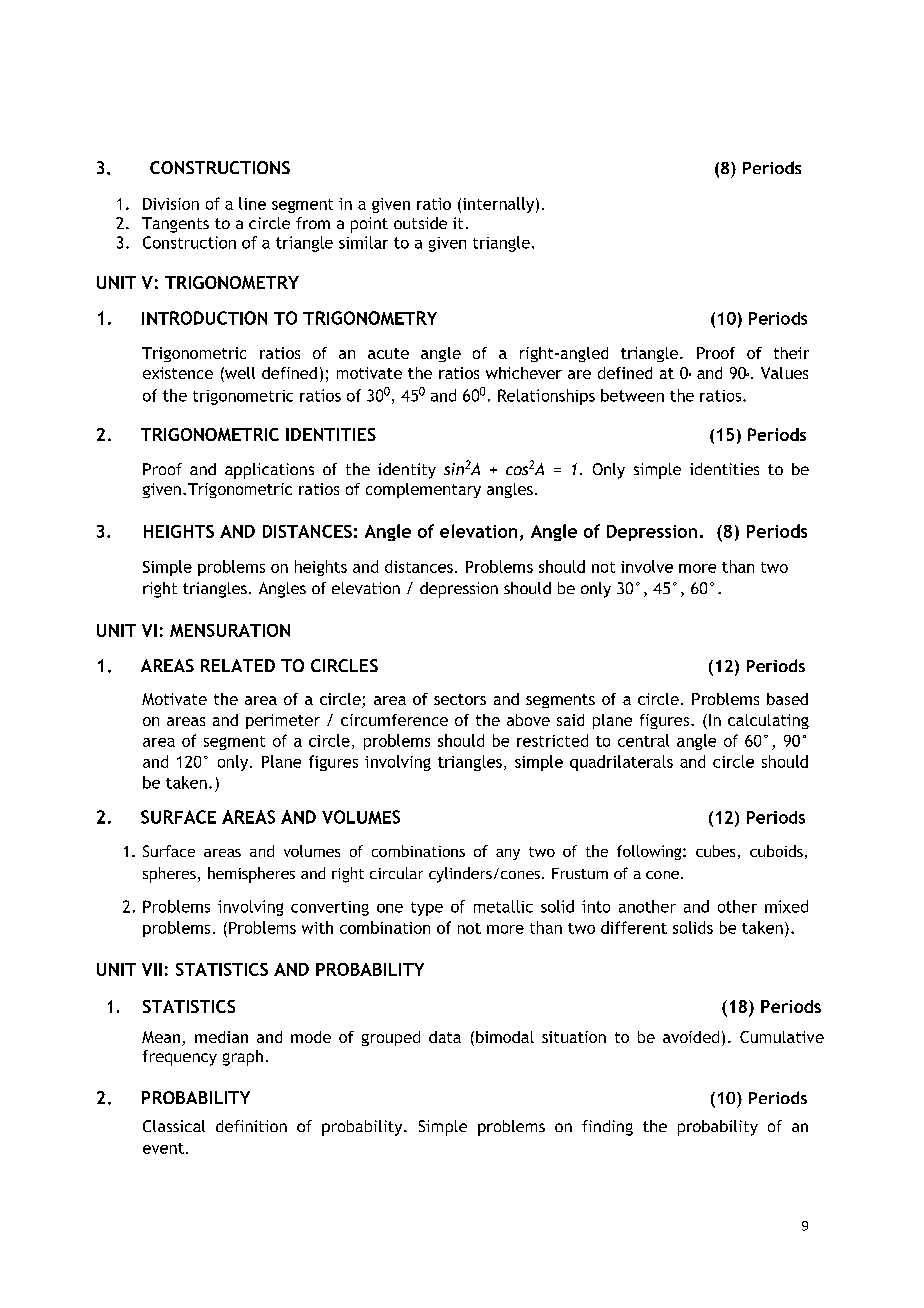  Describe the element at coordinates (420, 223) in the page. I see `outside` at that location.
